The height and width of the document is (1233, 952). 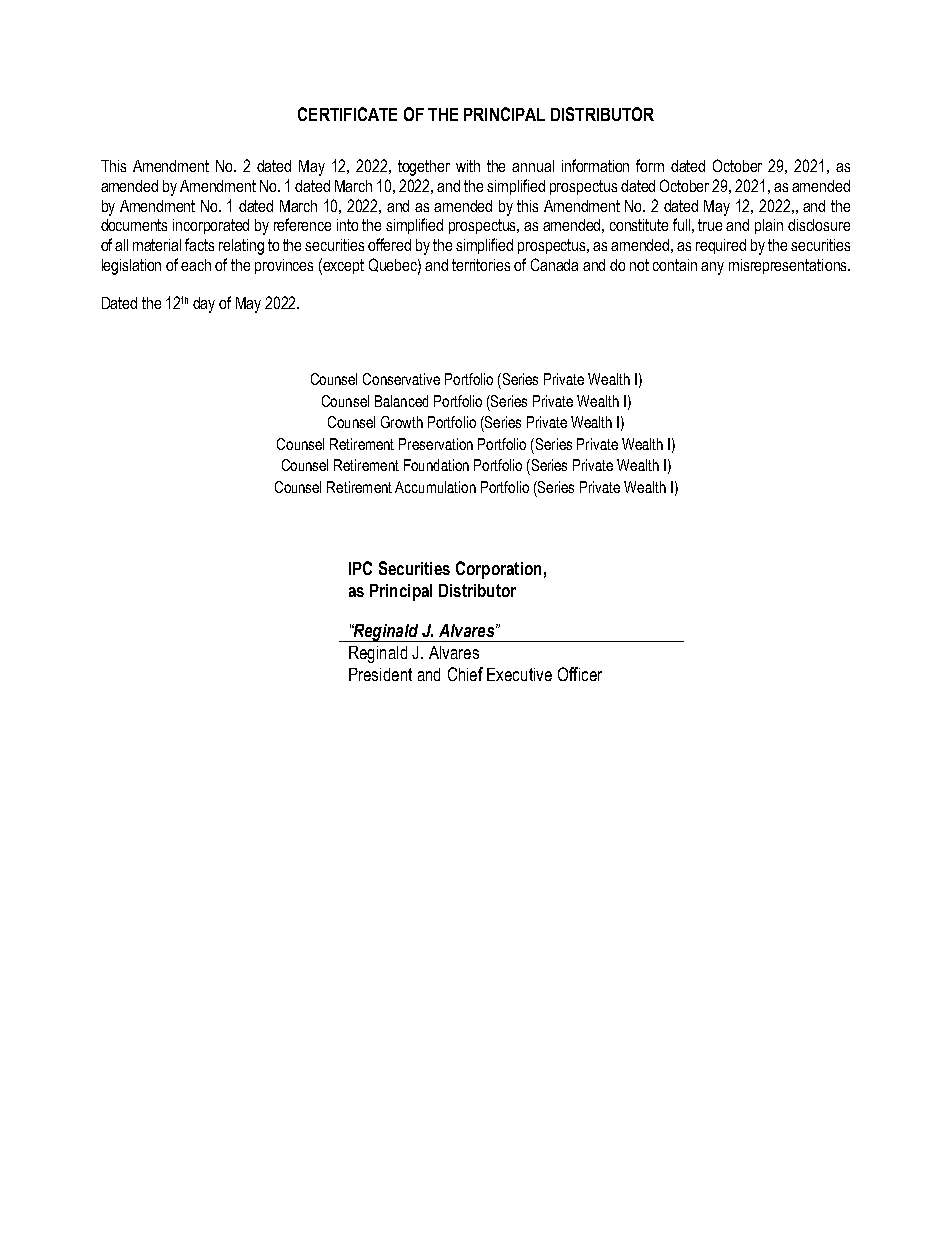 What do you see at coordinates (401, 379) in the document?
I see `Conservative` at bounding box center [401, 379].
